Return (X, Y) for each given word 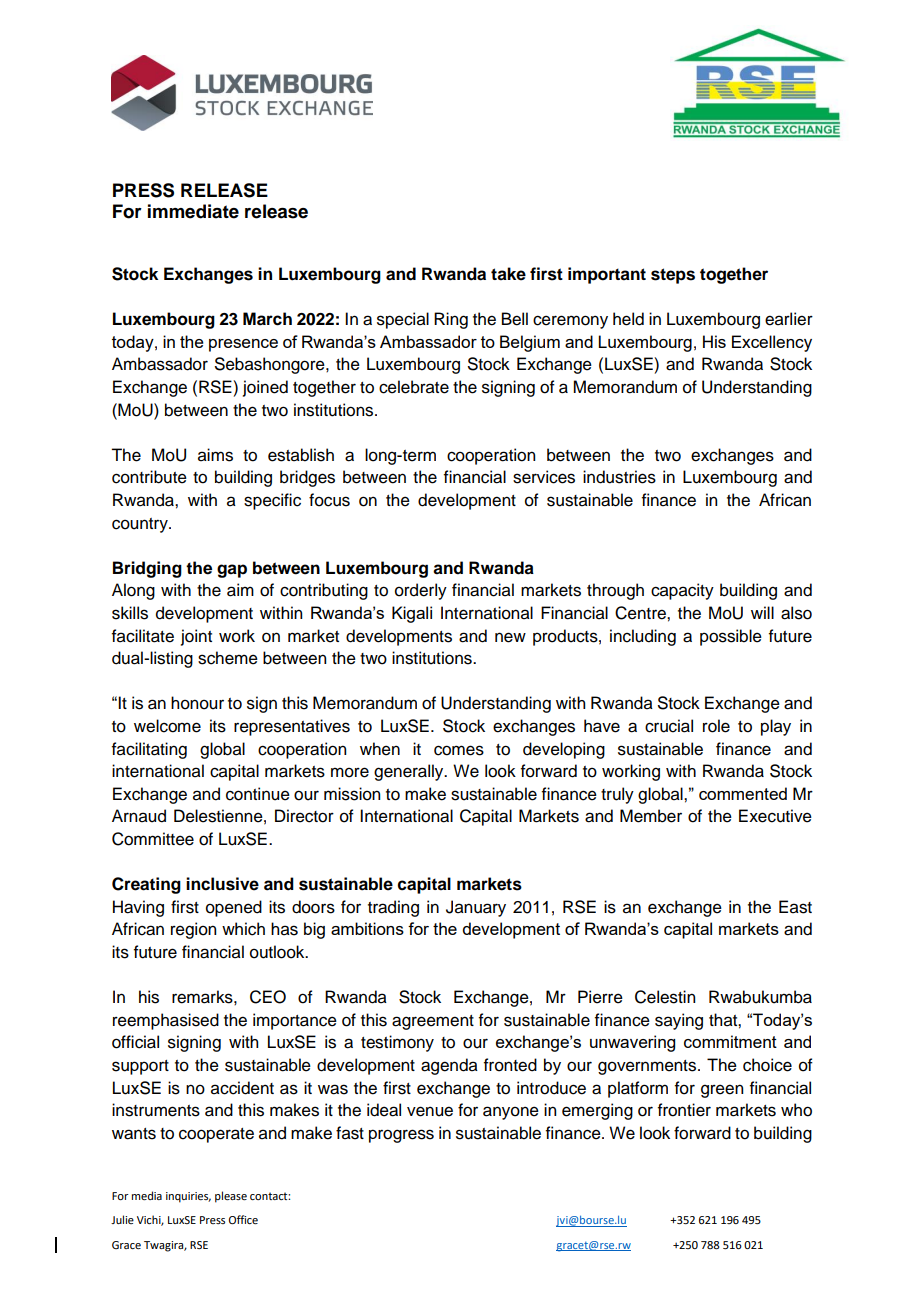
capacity (682, 591)
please (231, 1197)
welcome (167, 726)
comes (459, 750)
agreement (433, 1022)
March (267, 319)
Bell (515, 319)
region (193, 930)
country (141, 525)
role (716, 726)
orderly (421, 591)
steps (673, 276)
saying (679, 1021)
